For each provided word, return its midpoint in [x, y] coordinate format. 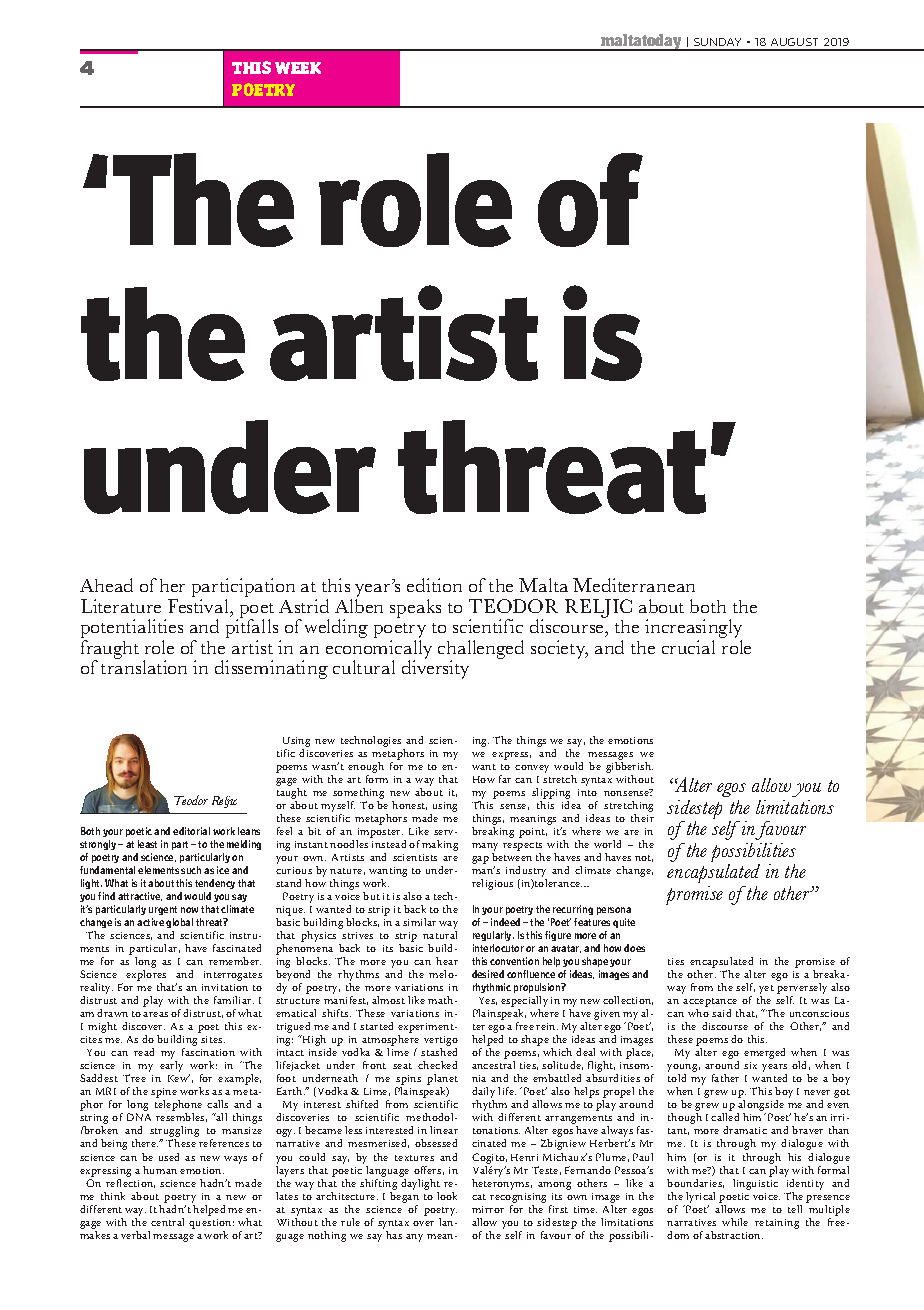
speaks [415, 608]
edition [434, 585]
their [642, 818]
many [485, 848]
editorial [191, 831]
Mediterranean [634, 585]
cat [479, 1197]
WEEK [298, 68]
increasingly [693, 630]
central [167, 1222]
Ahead [106, 585]
